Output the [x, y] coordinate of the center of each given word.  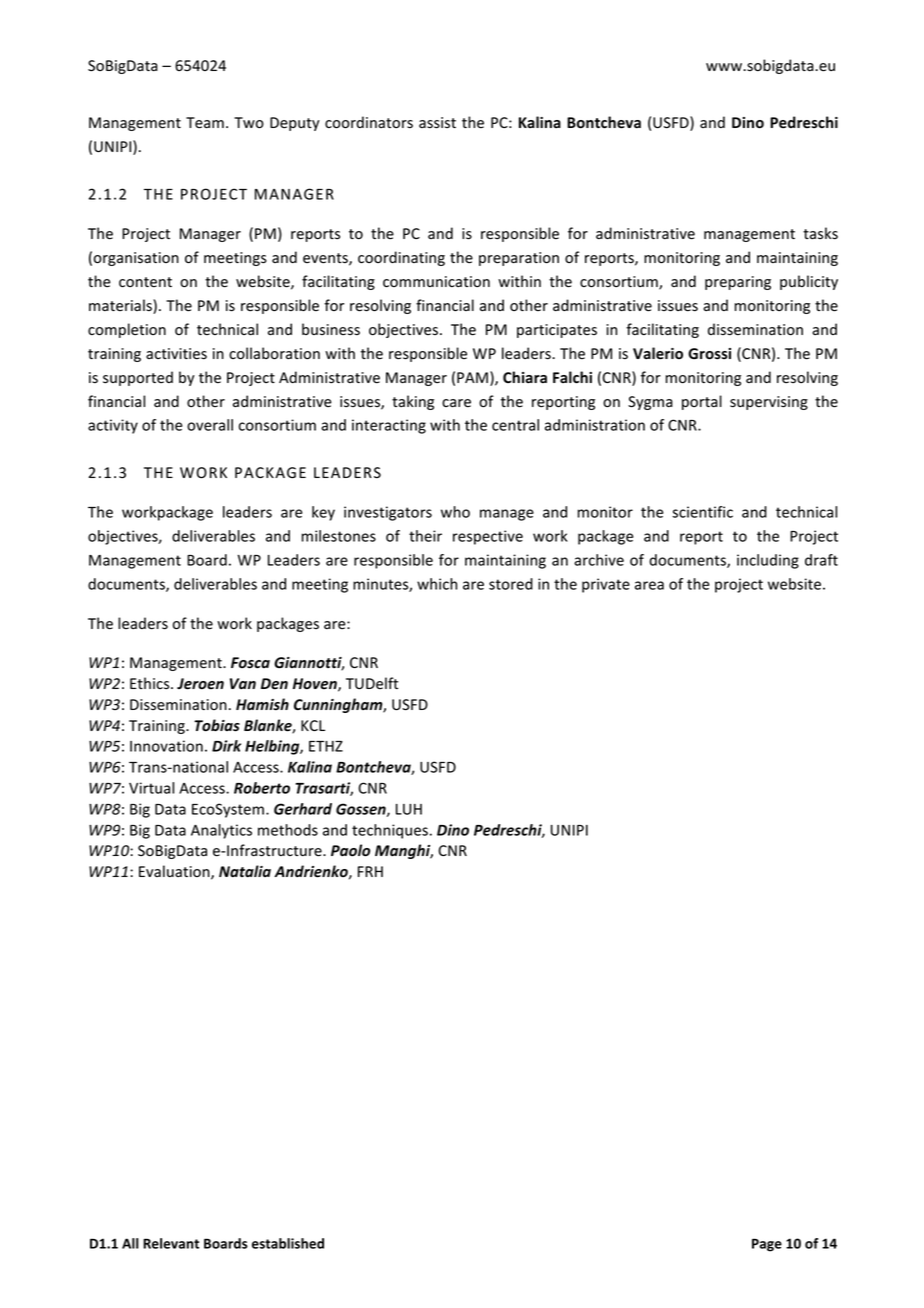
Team [205, 123]
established [288, 1243]
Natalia [245, 871]
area [649, 585]
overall [210, 425]
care [456, 403]
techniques [390, 831]
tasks [820, 233]
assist [437, 123]
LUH [409, 809]
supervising [769, 403]
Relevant [171, 1243]
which [437, 584]
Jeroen [200, 684]
